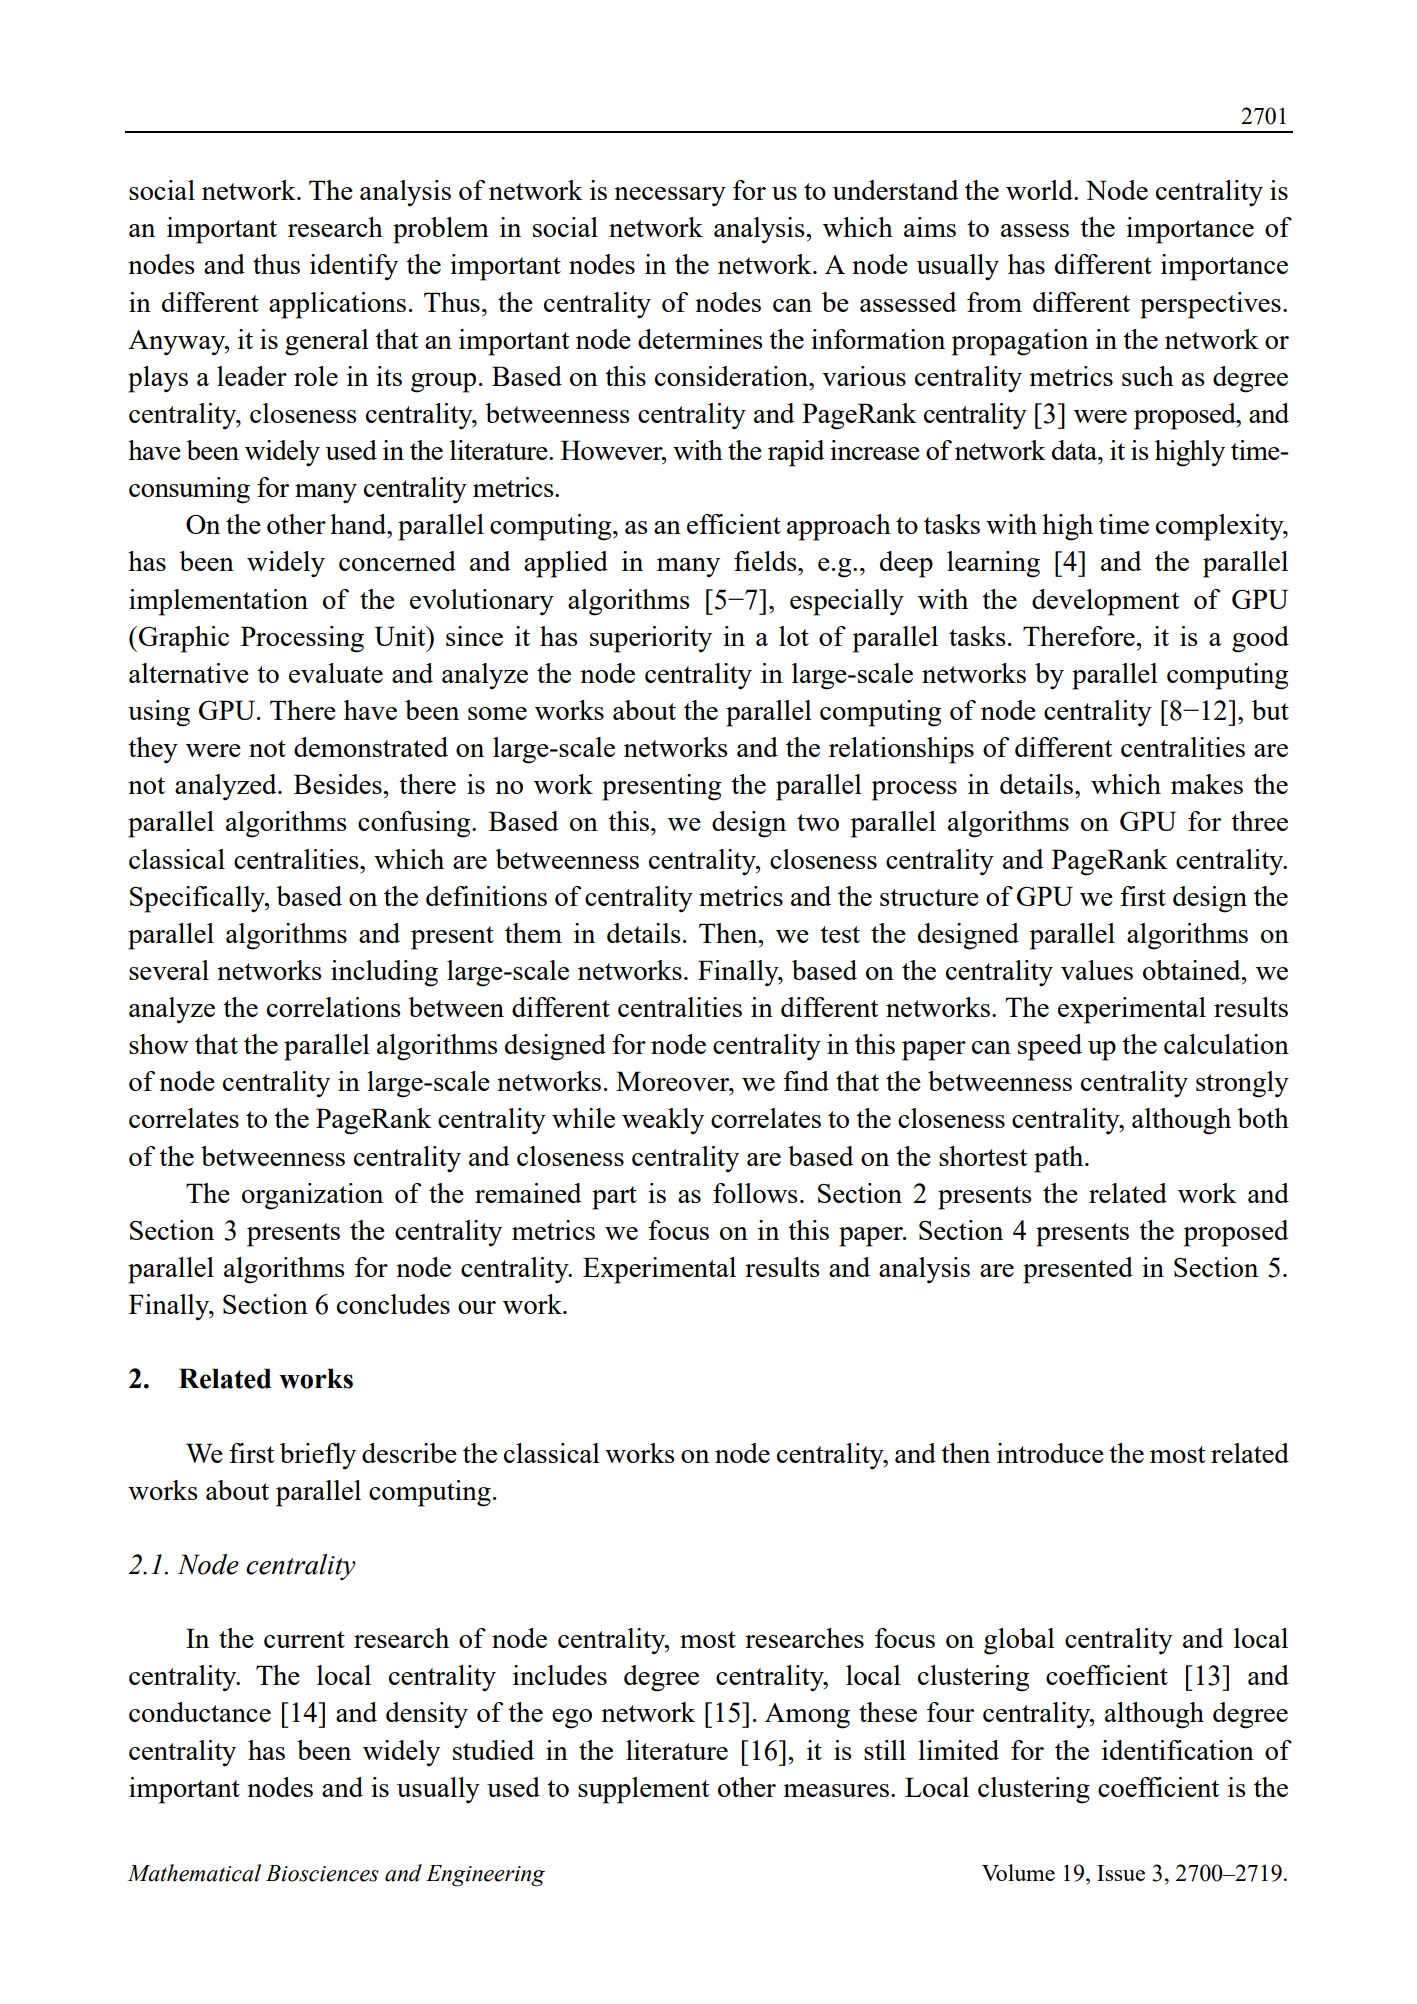 The image size is (1417, 2004). What do you see at coordinates (334, 1007) in the document?
I see `correlations` at bounding box center [334, 1007].
